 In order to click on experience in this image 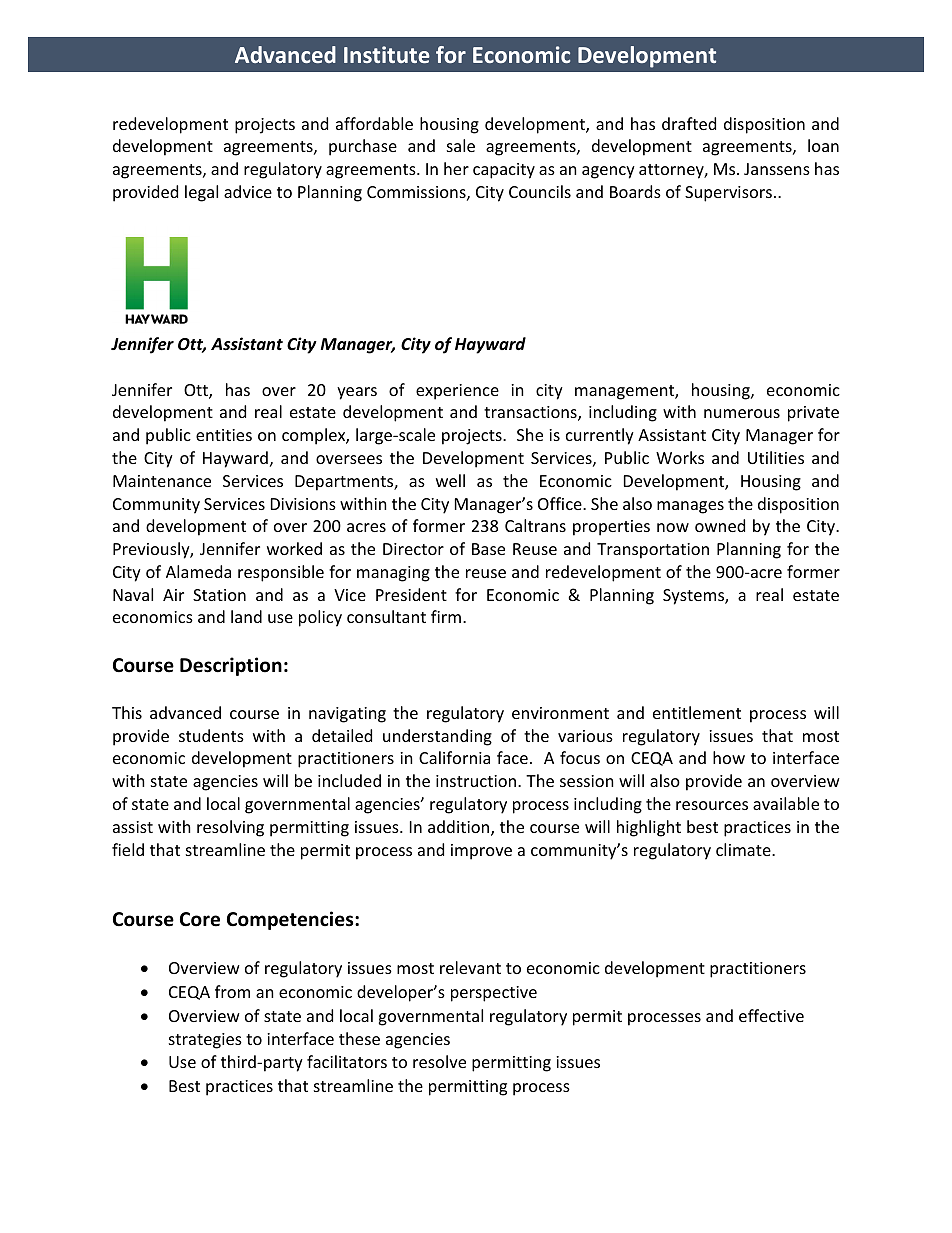, I will do `click(457, 392)`.
